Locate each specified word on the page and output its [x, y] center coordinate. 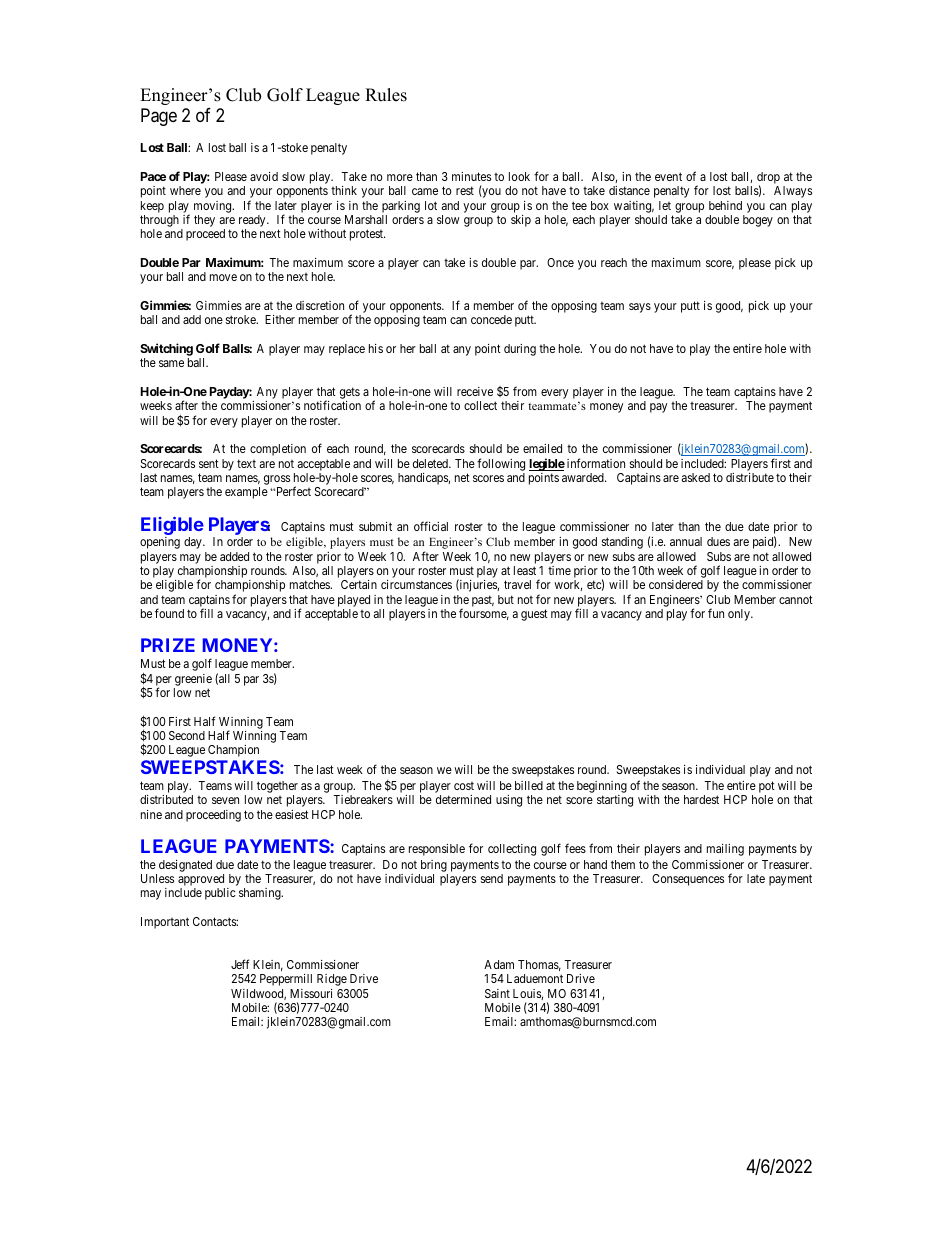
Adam [499, 964]
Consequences [688, 880]
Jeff [240, 964]
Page [159, 117]
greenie [193, 680]
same [171, 363]
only [740, 615]
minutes [471, 176]
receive [475, 391]
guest [534, 615]
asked [695, 477]
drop [768, 179]
